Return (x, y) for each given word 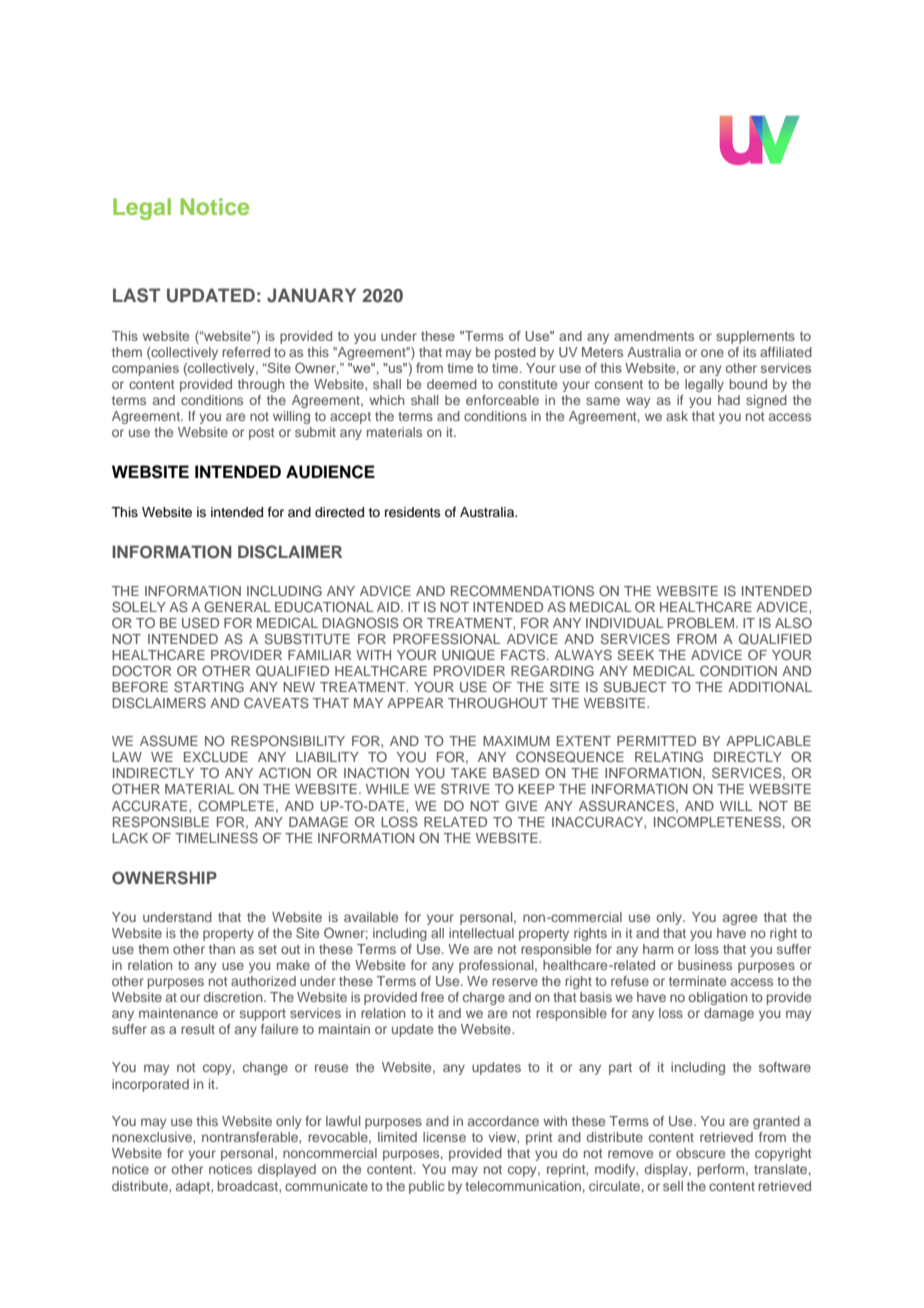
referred (246, 352)
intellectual (481, 933)
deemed (452, 384)
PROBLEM (701, 622)
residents (413, 512)
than (222, 949)
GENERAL (237, 606)
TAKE (468, 773)
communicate (326, 1186)
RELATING (669, 756)
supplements (755, 337)
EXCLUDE (216, 756)
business (705, 965)
